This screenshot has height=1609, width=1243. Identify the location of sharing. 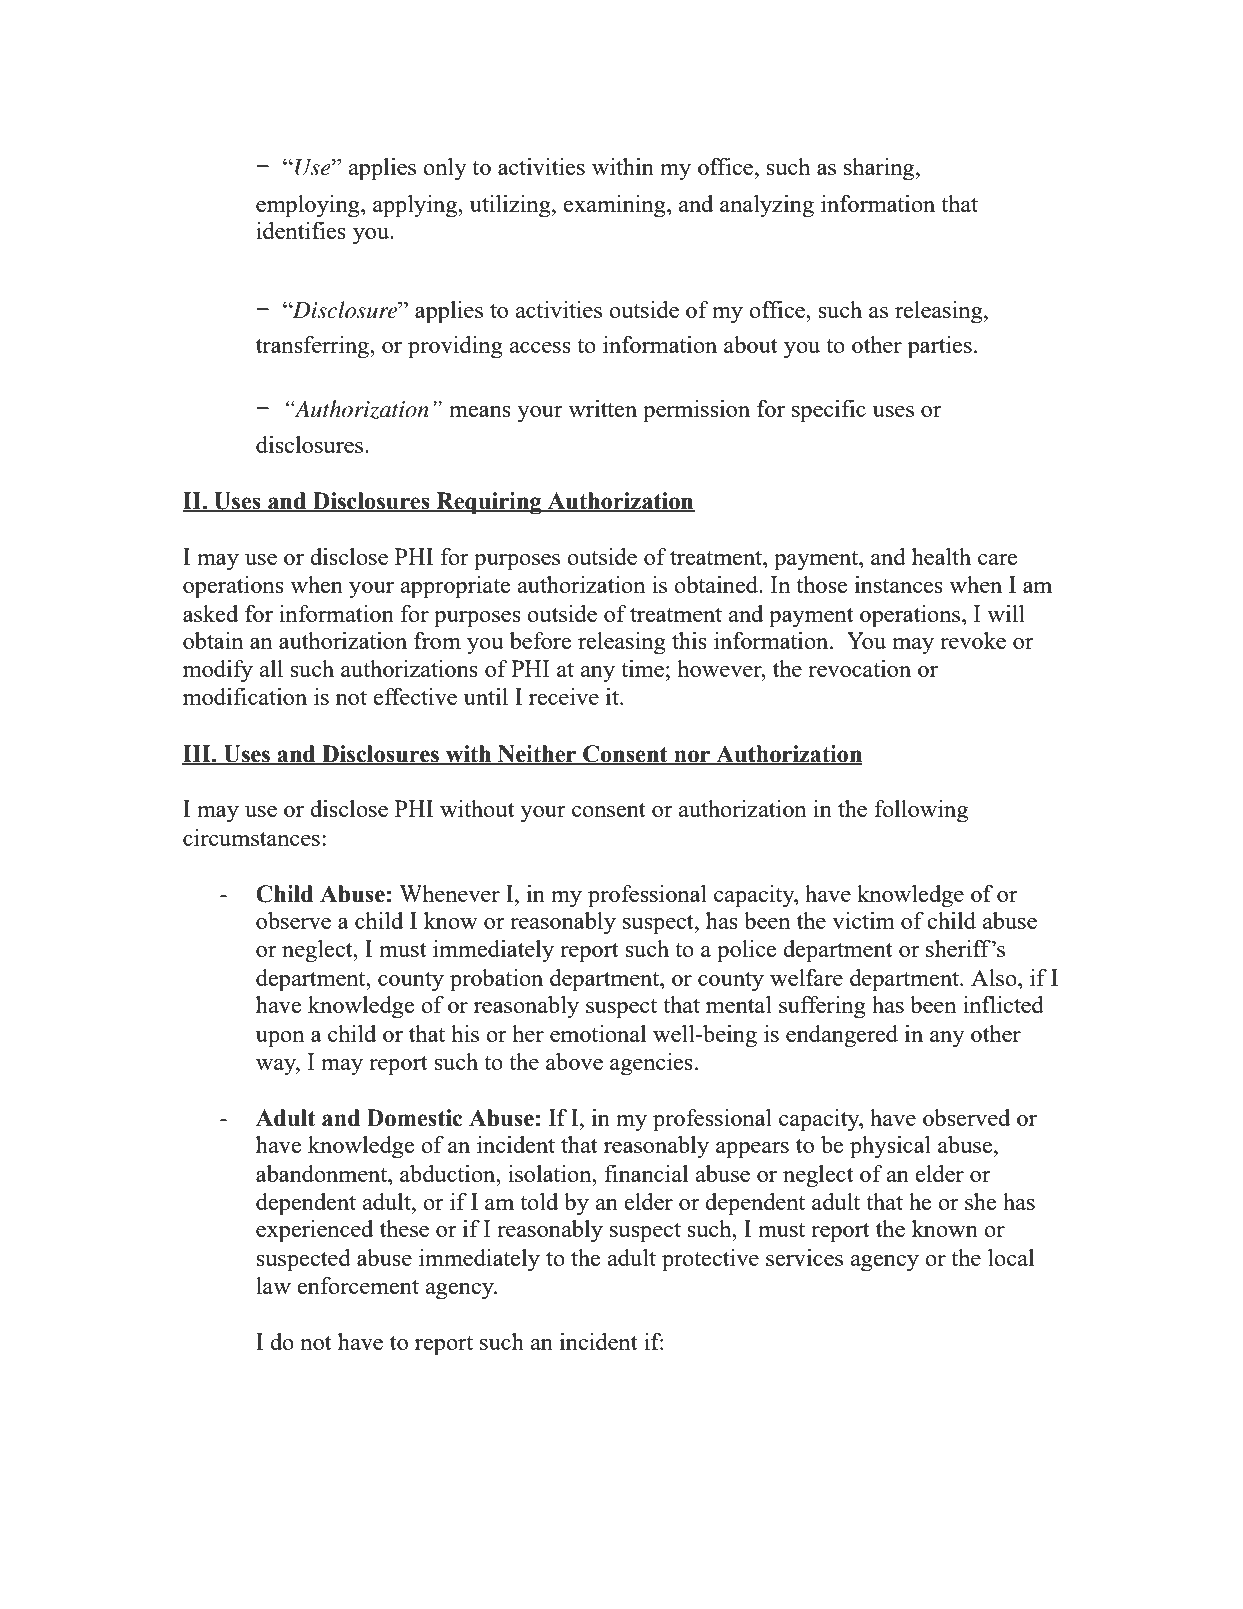
(880, 169).
